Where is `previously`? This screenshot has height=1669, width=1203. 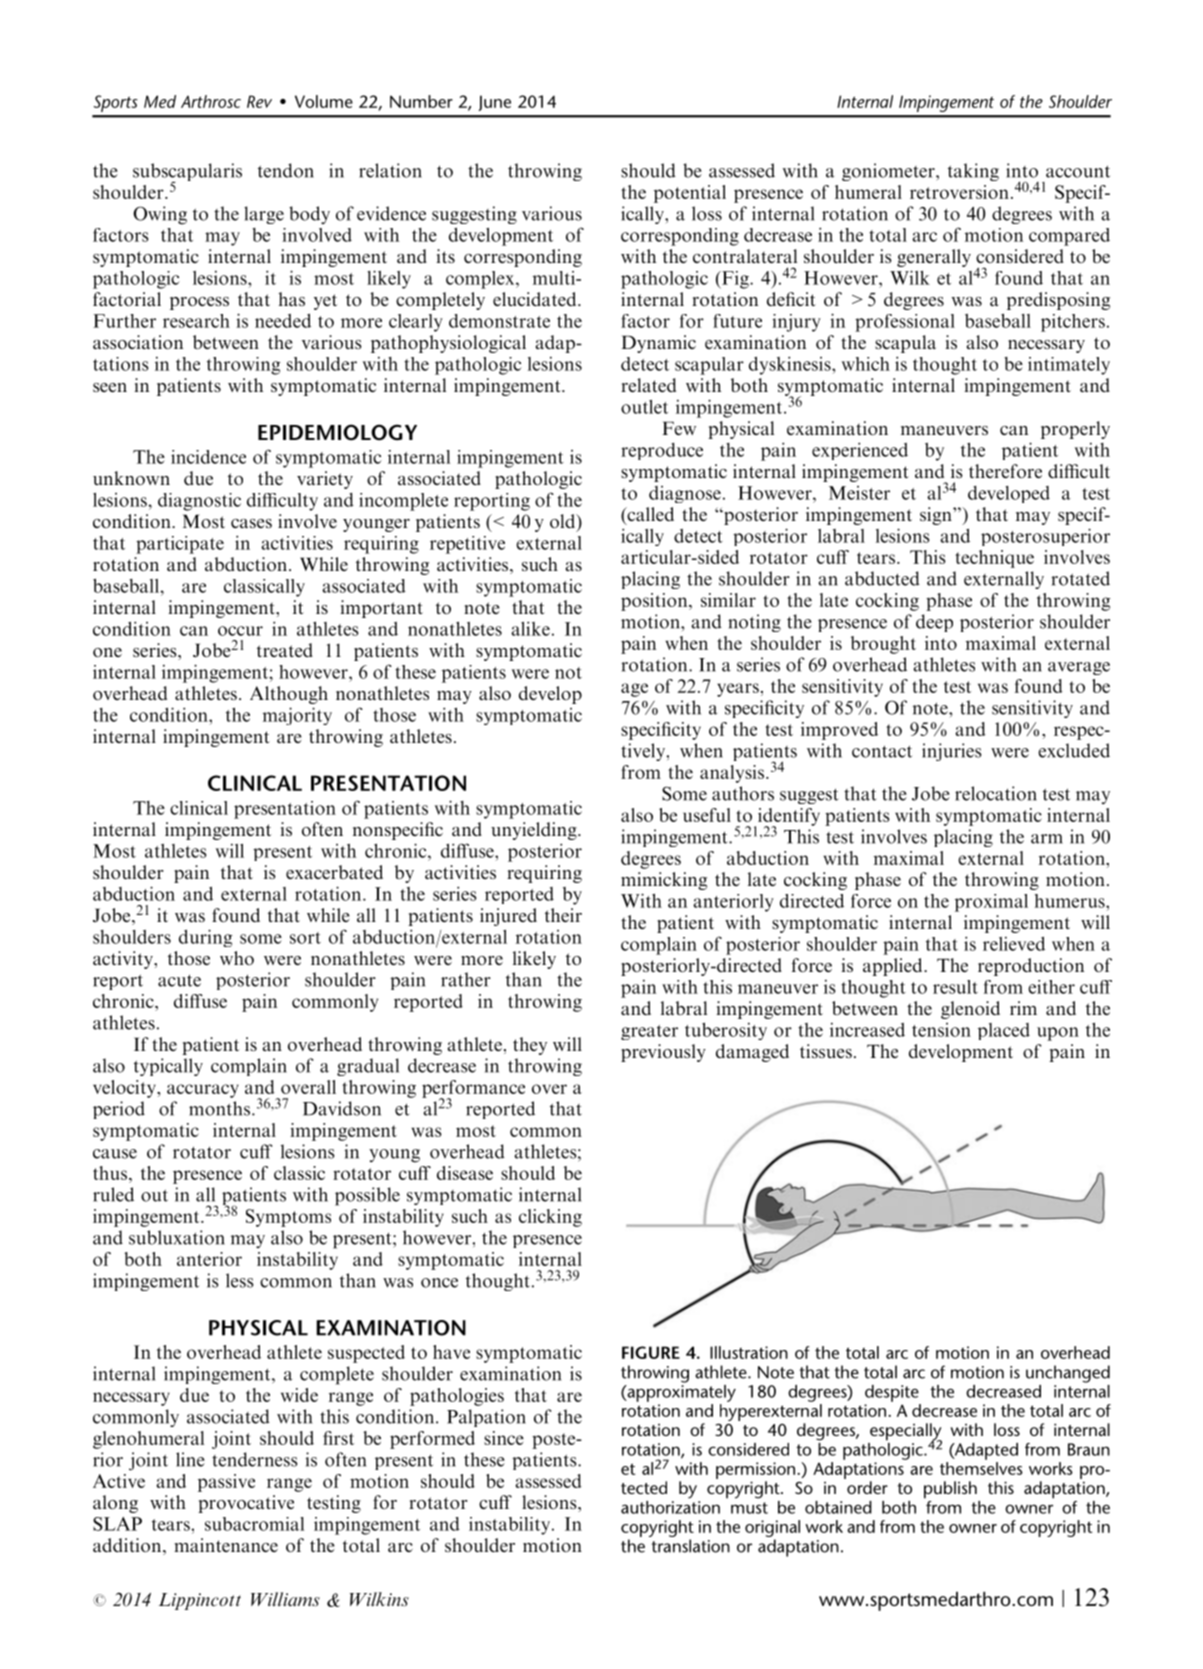
previously is located at coordinates (663, 1053).
